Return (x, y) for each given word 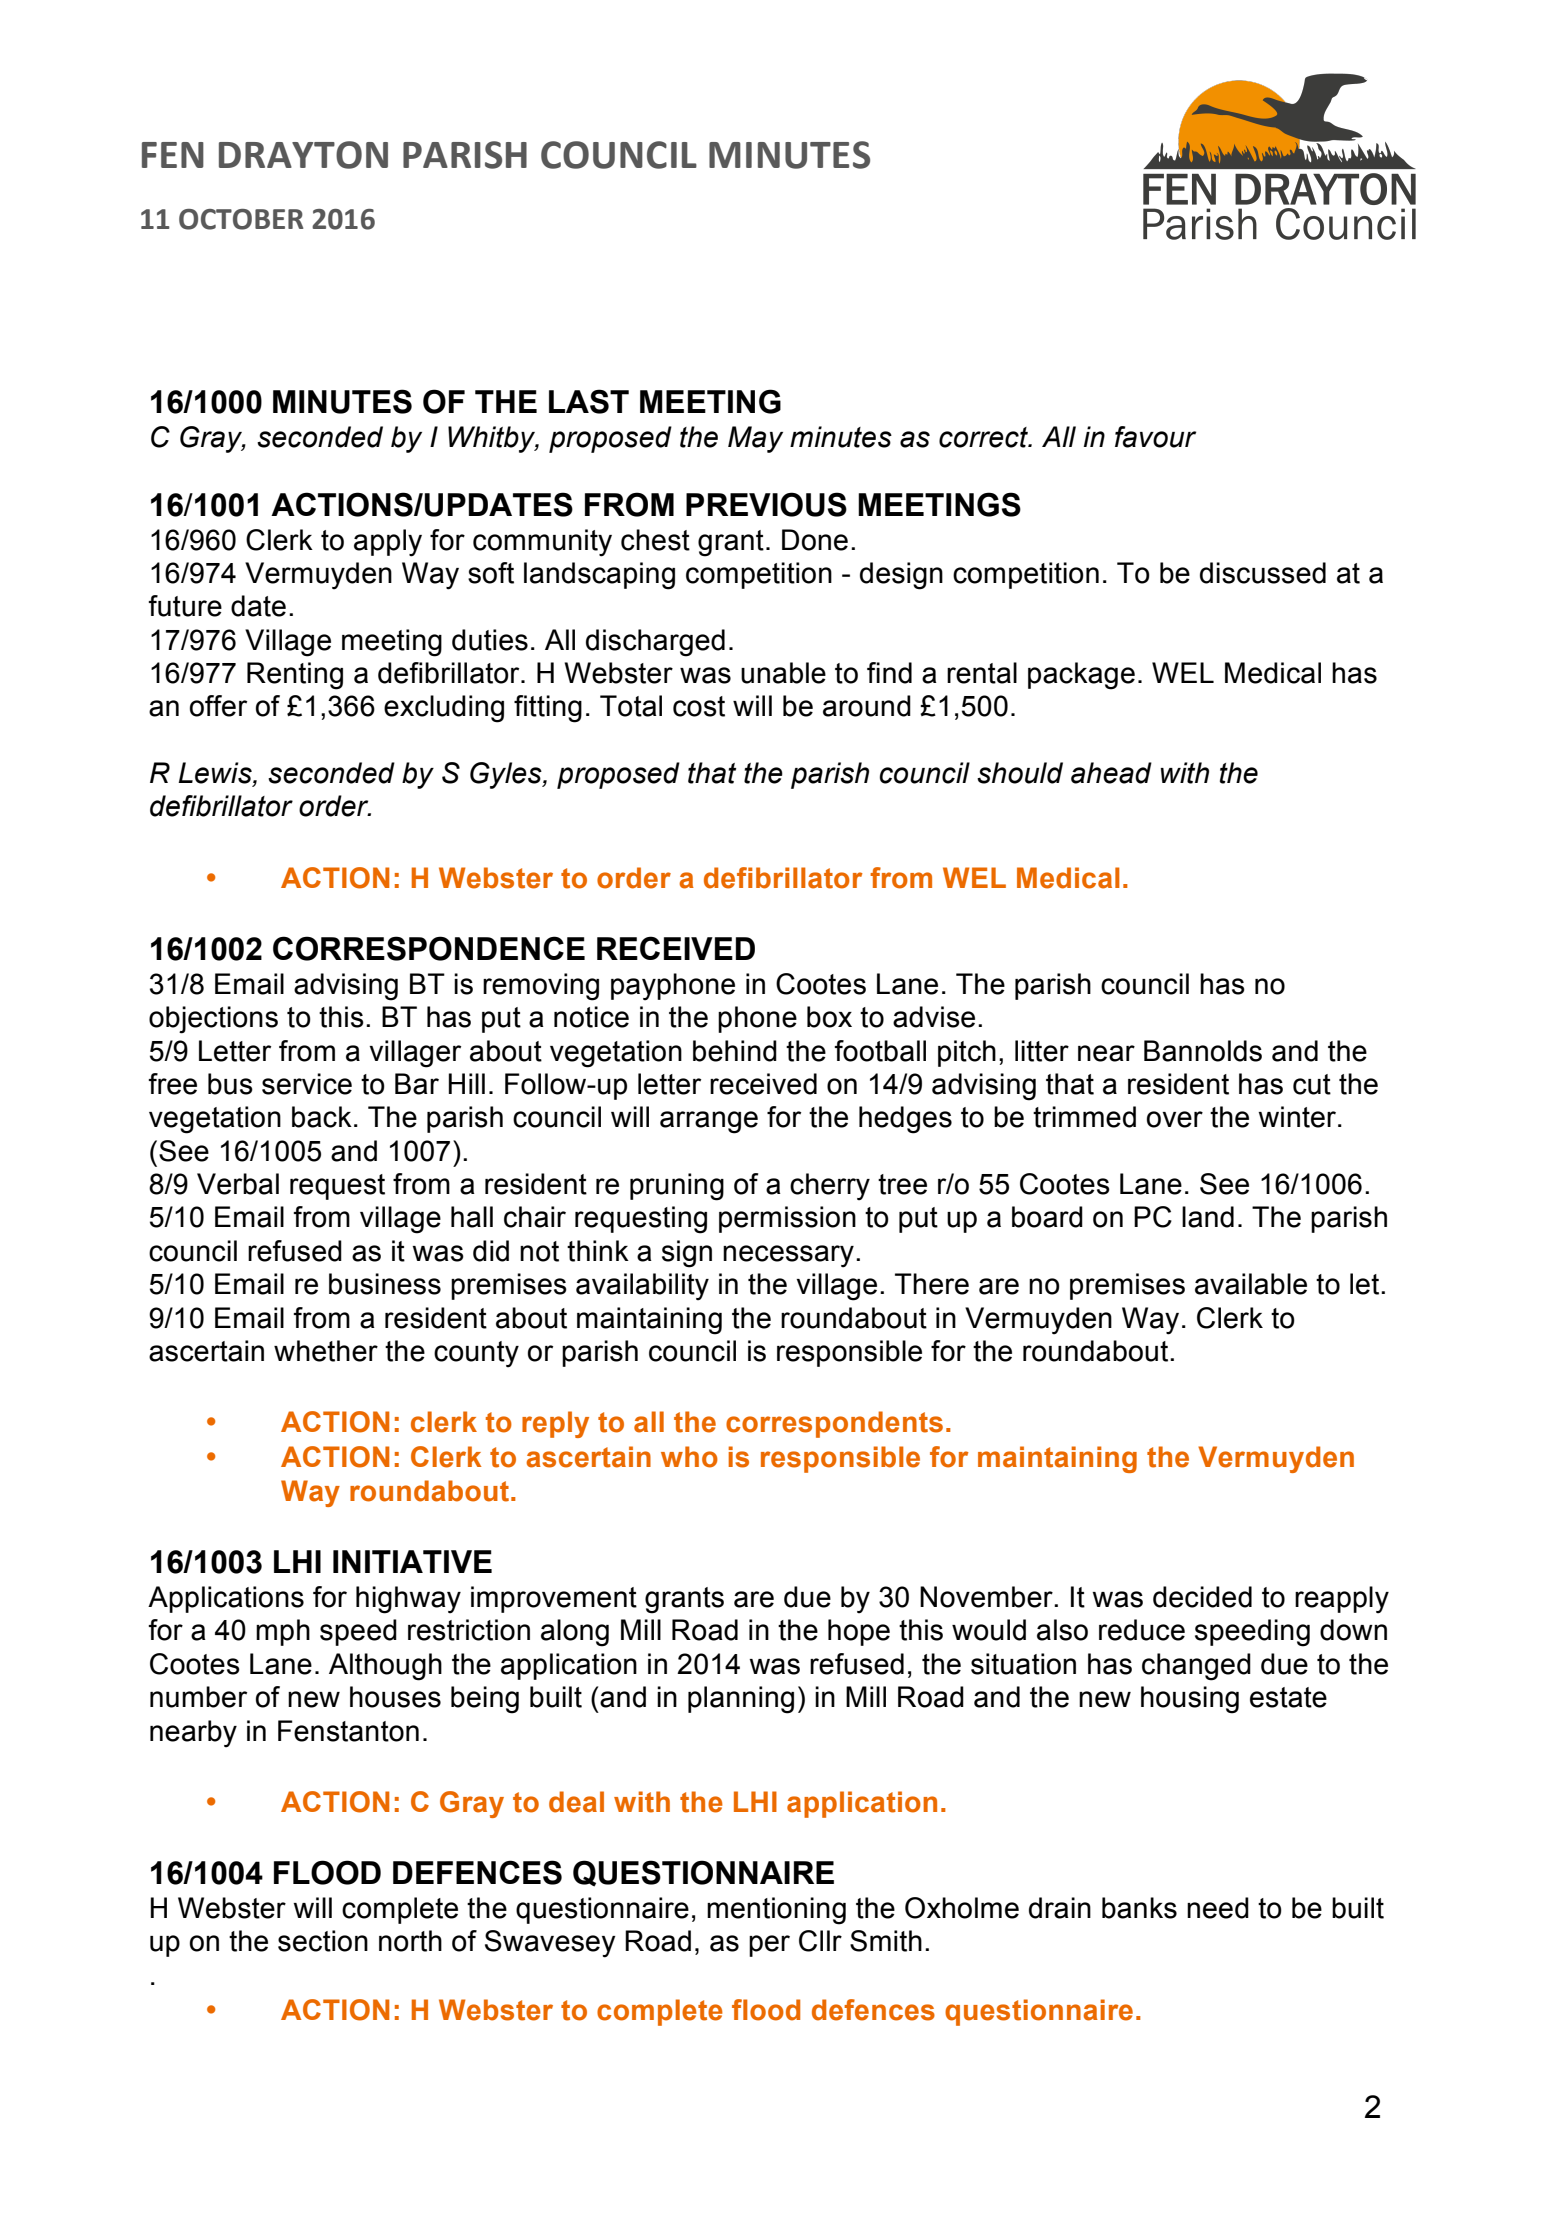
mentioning (776, 1911)
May (755, 439)
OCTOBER (241, 219)
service (307, 1084)
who (689, 1457)
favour (1155, 437)
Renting (295, 676)
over (1175, 1119)
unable (783, 673)
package (1081, 676)
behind (735, 1051)
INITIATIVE (412, 1561)
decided (1202, 1597)
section (323, 1941)
